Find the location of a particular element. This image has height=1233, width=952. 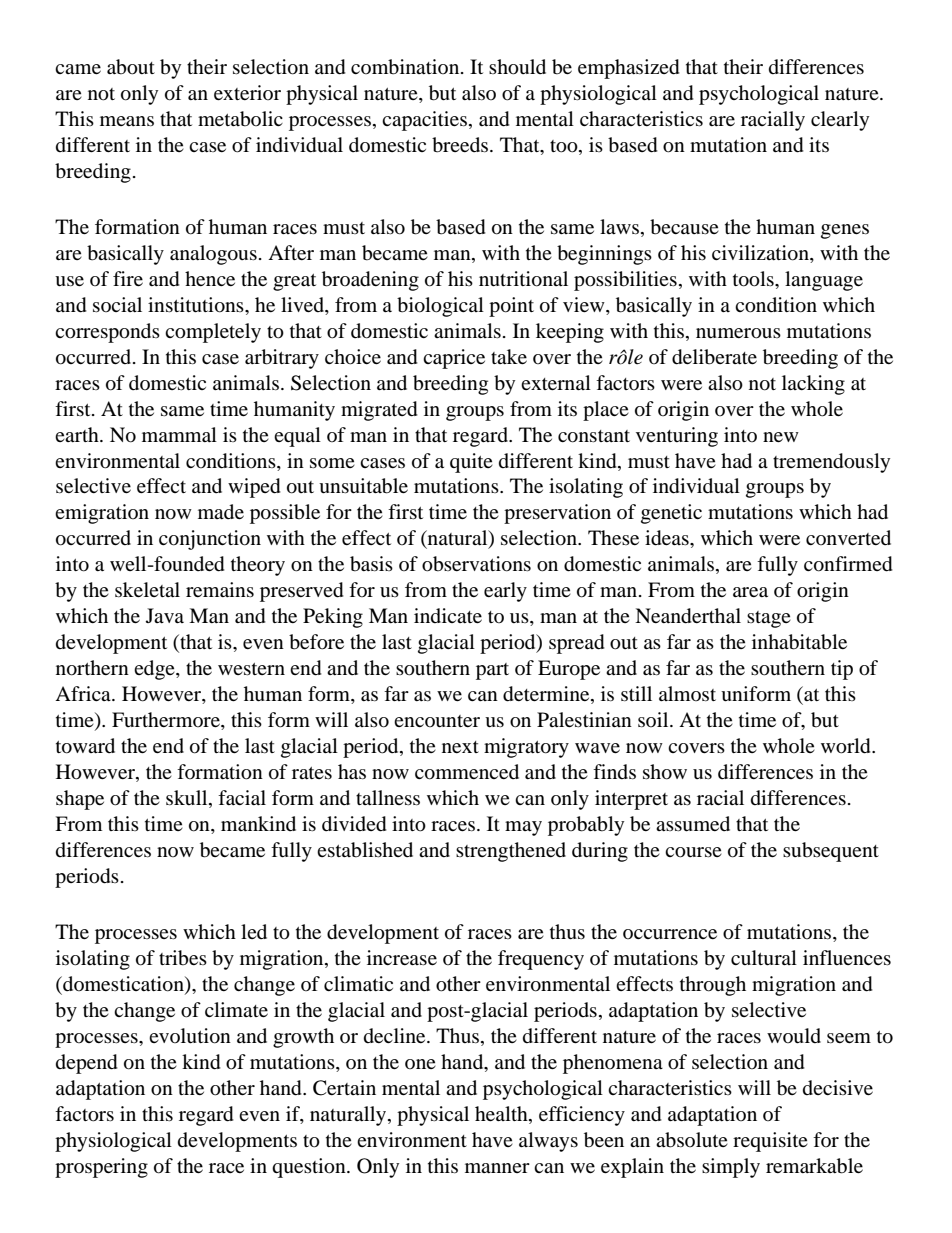

mammal is located at coordinates (179, 434).
